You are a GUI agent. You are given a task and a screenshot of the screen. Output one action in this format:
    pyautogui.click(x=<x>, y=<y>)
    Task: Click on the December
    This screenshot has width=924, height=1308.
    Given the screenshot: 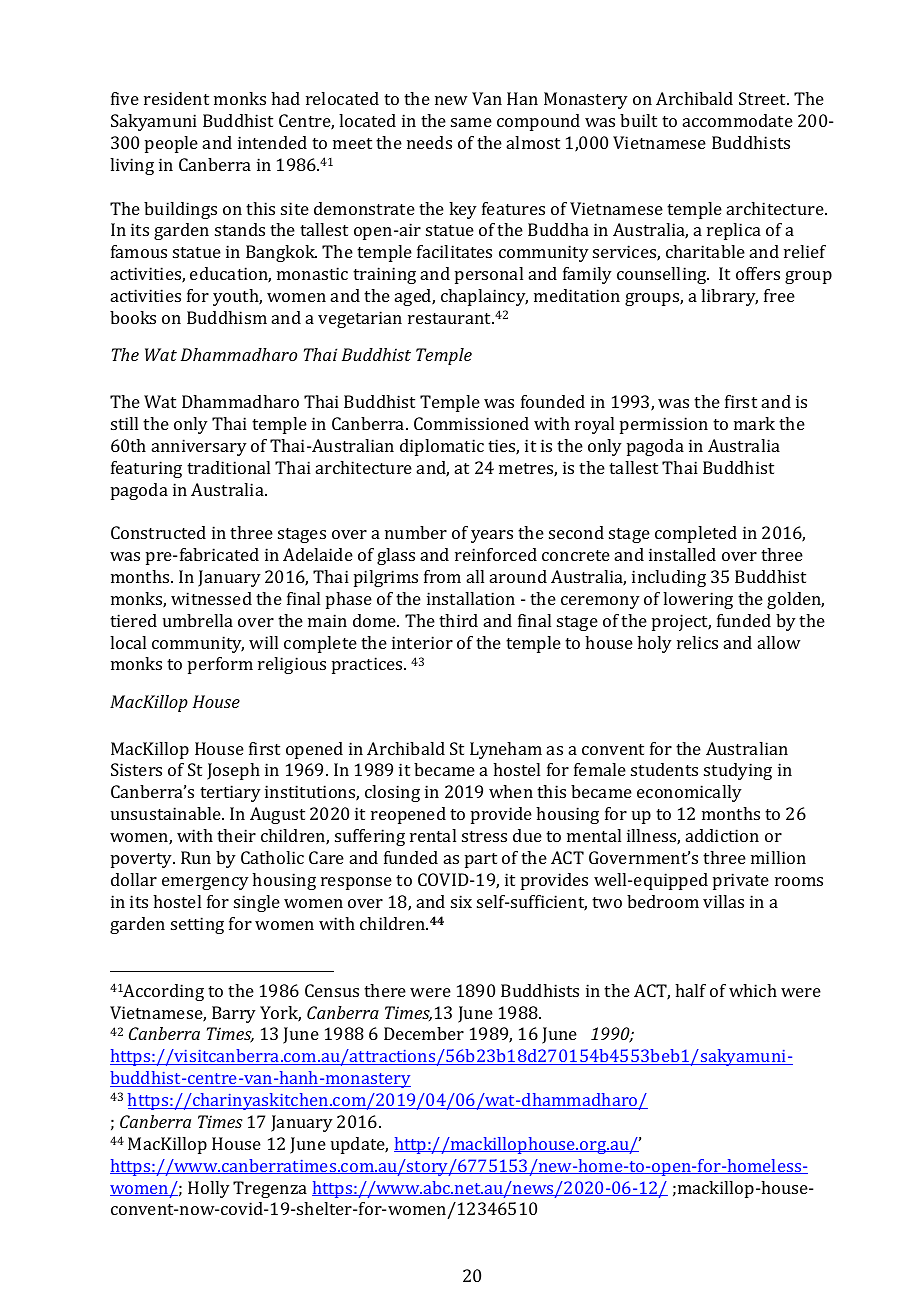 What is the action you would take?
    pyautogui.click(x=424, y=1033)
